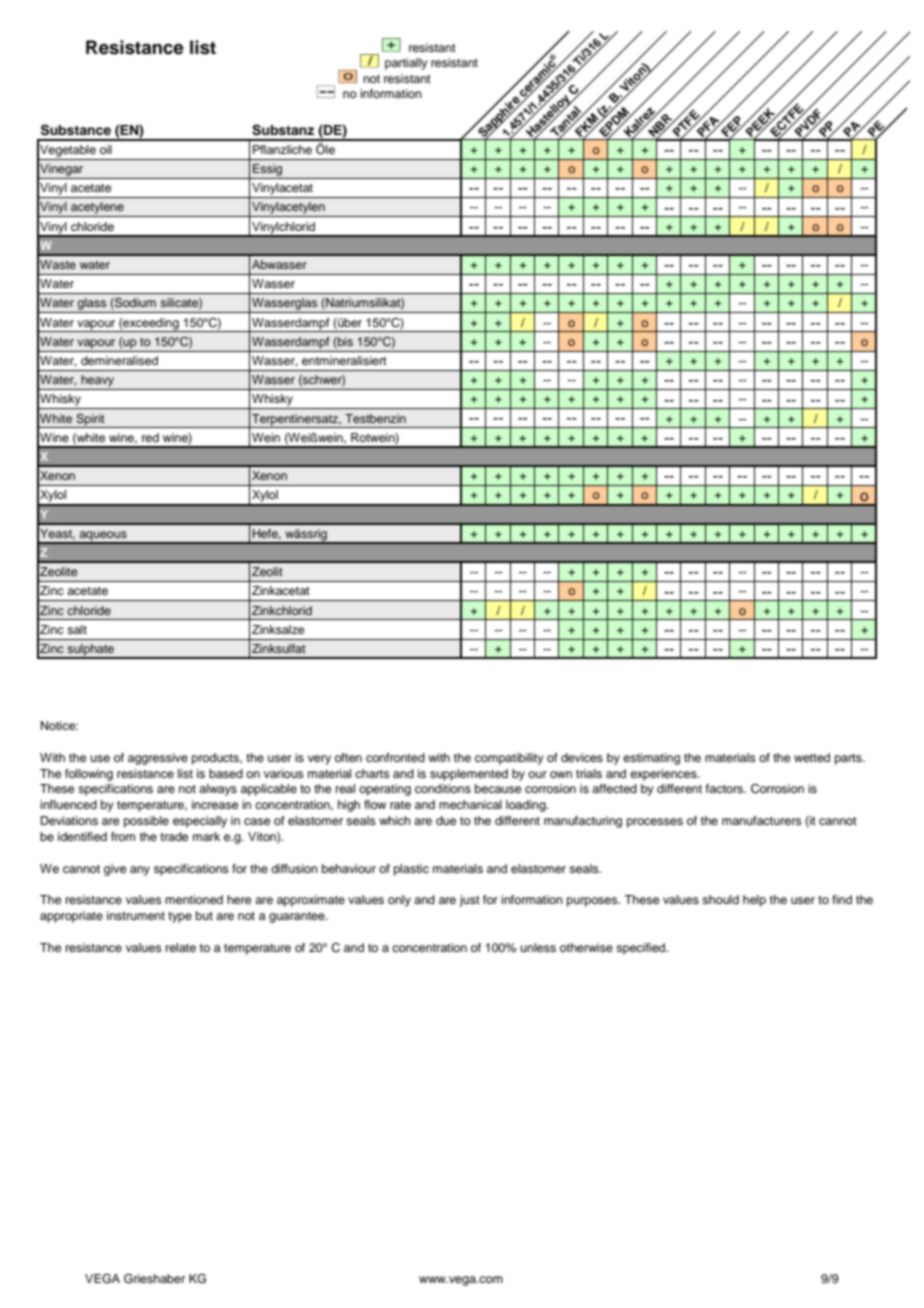 The height and width of the document is (1308, 924). I want to click on wetted, so click(812, 757).
